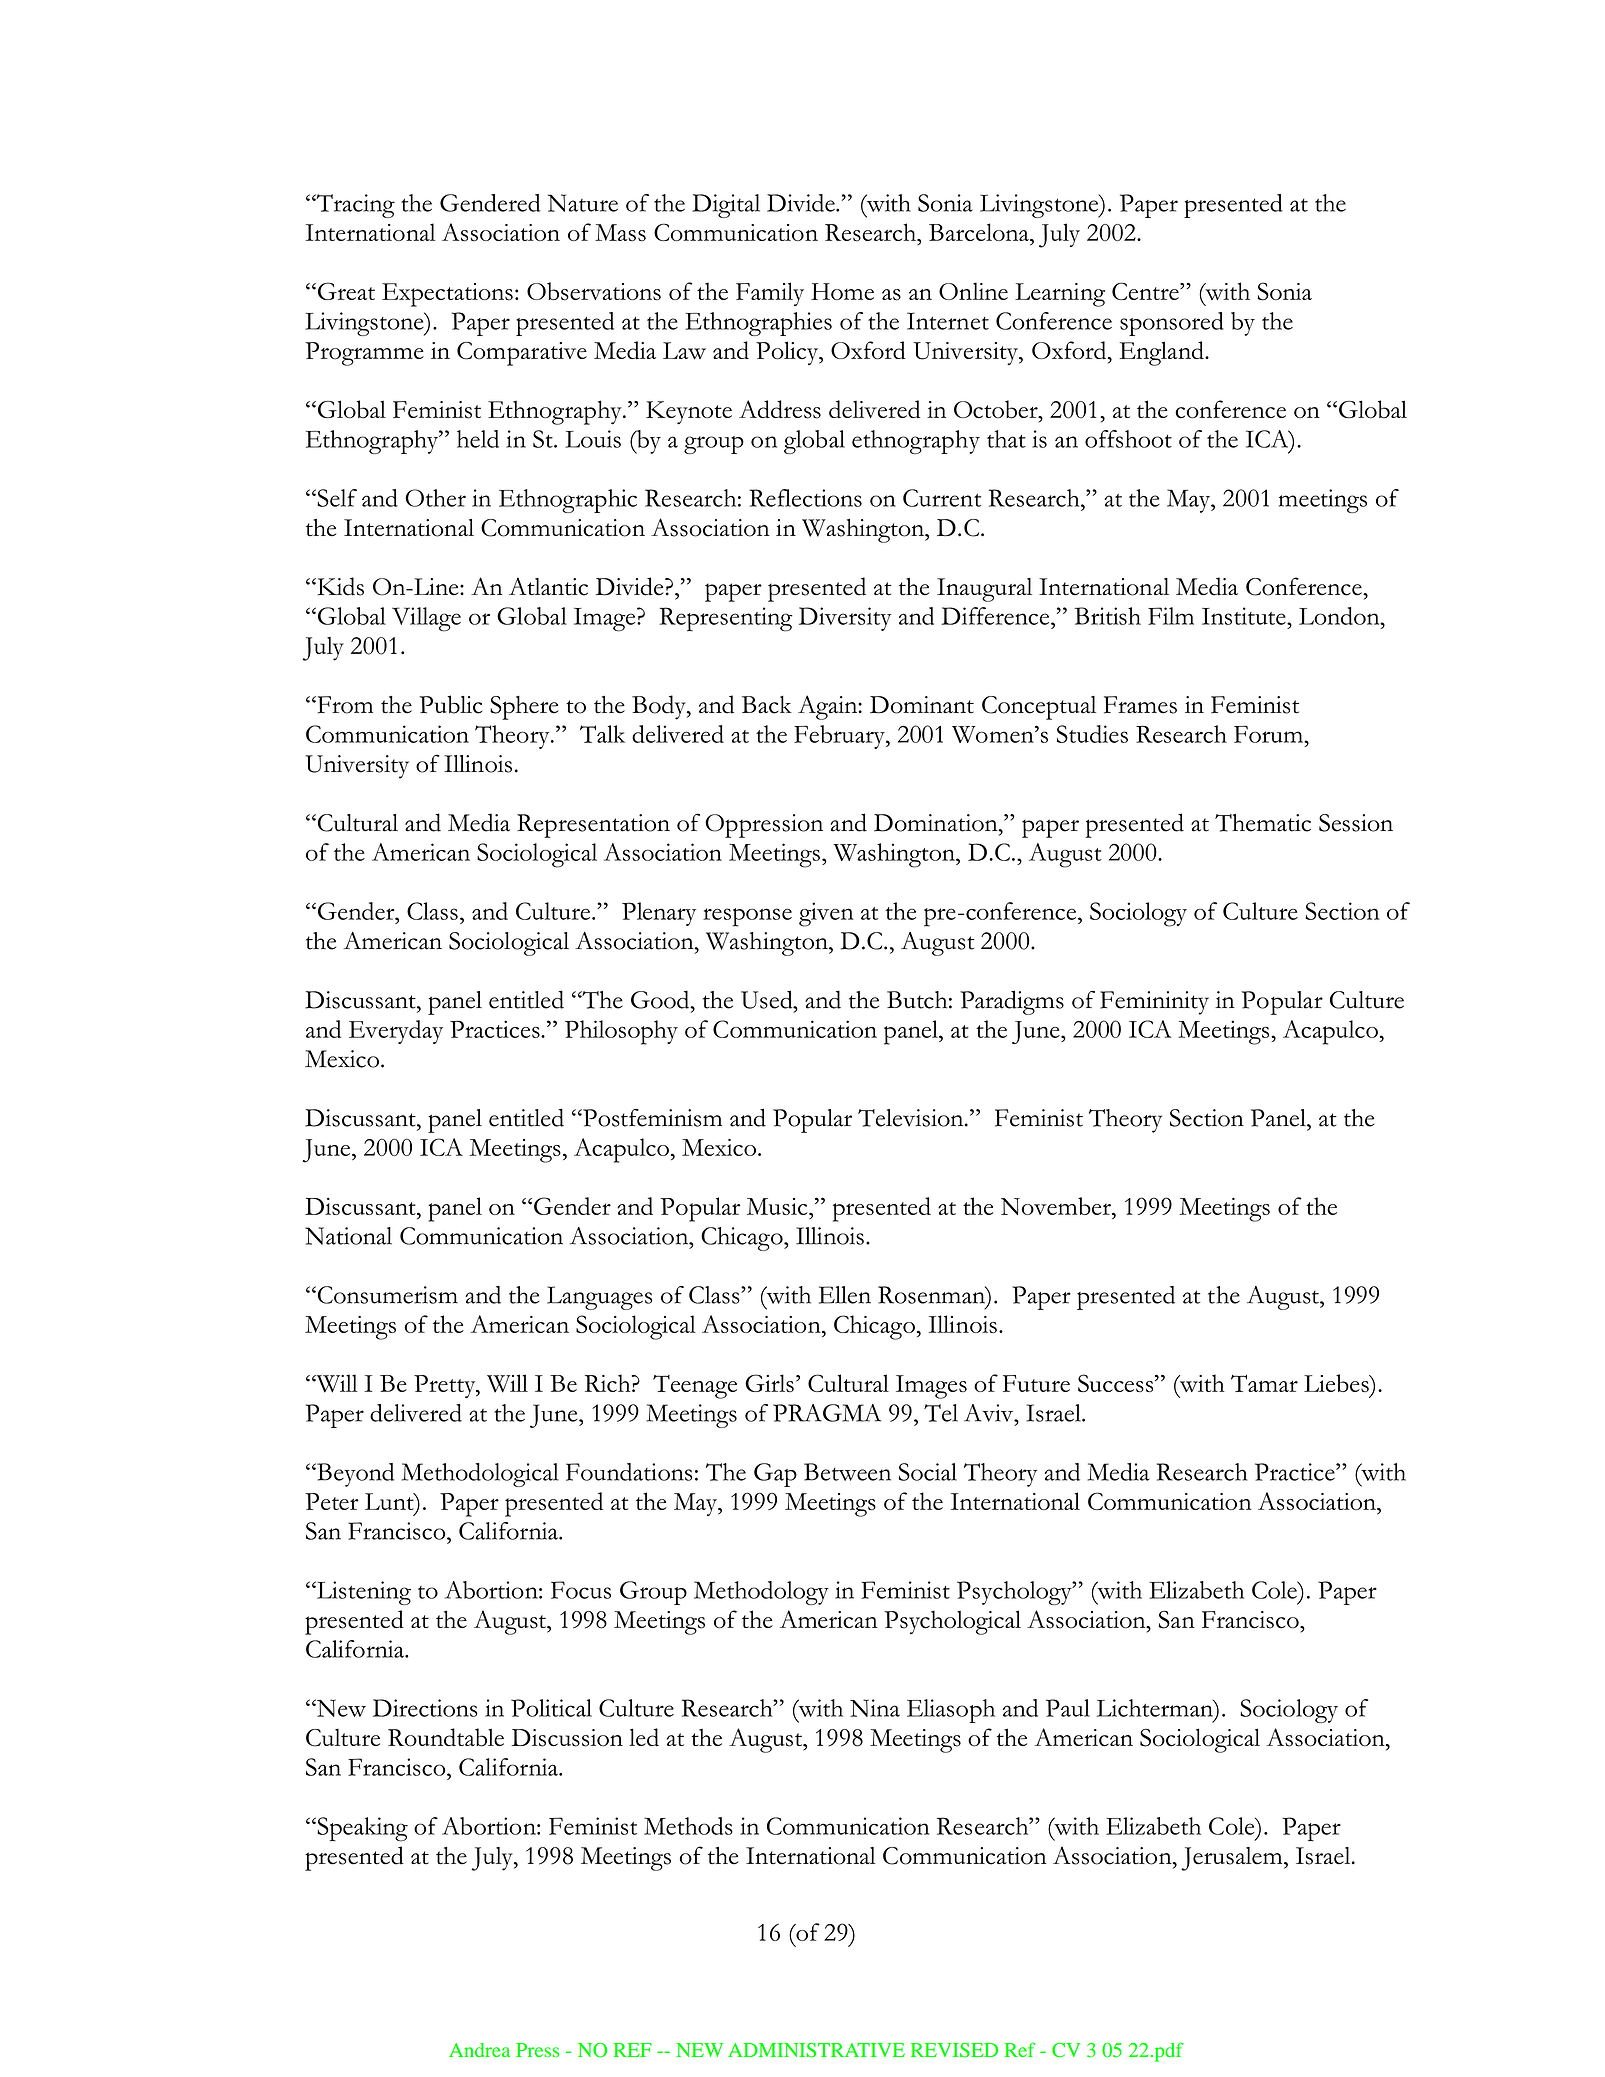 The height and width of the page is (2077, 1605). What do you see at coordinates (1154, 1003) in the page?
I see `Femininity` at bounding box center [1154, 1003].
